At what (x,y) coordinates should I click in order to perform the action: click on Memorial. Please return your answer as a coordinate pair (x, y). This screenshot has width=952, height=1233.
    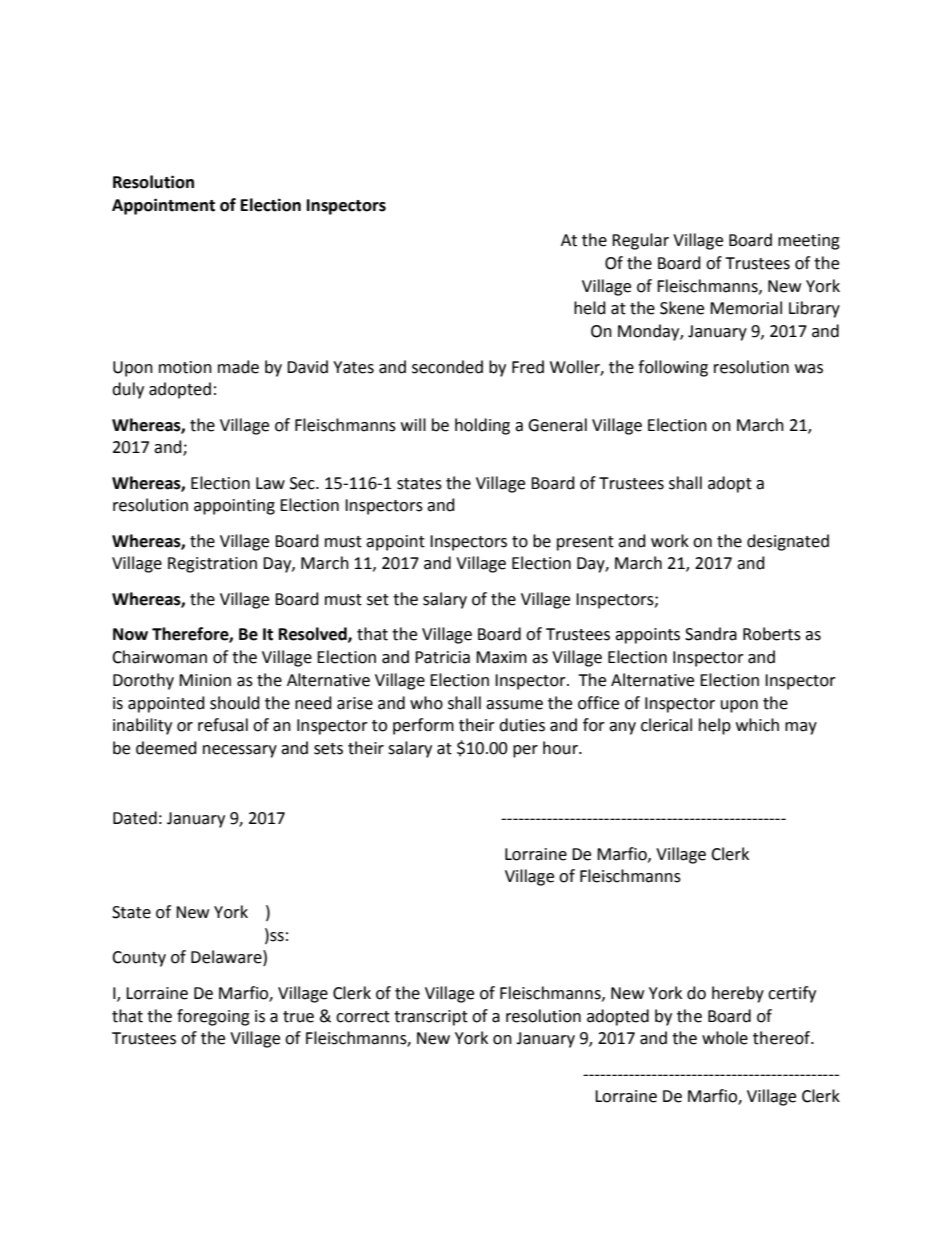
    Looking at the image, I should click on (746, 308).
